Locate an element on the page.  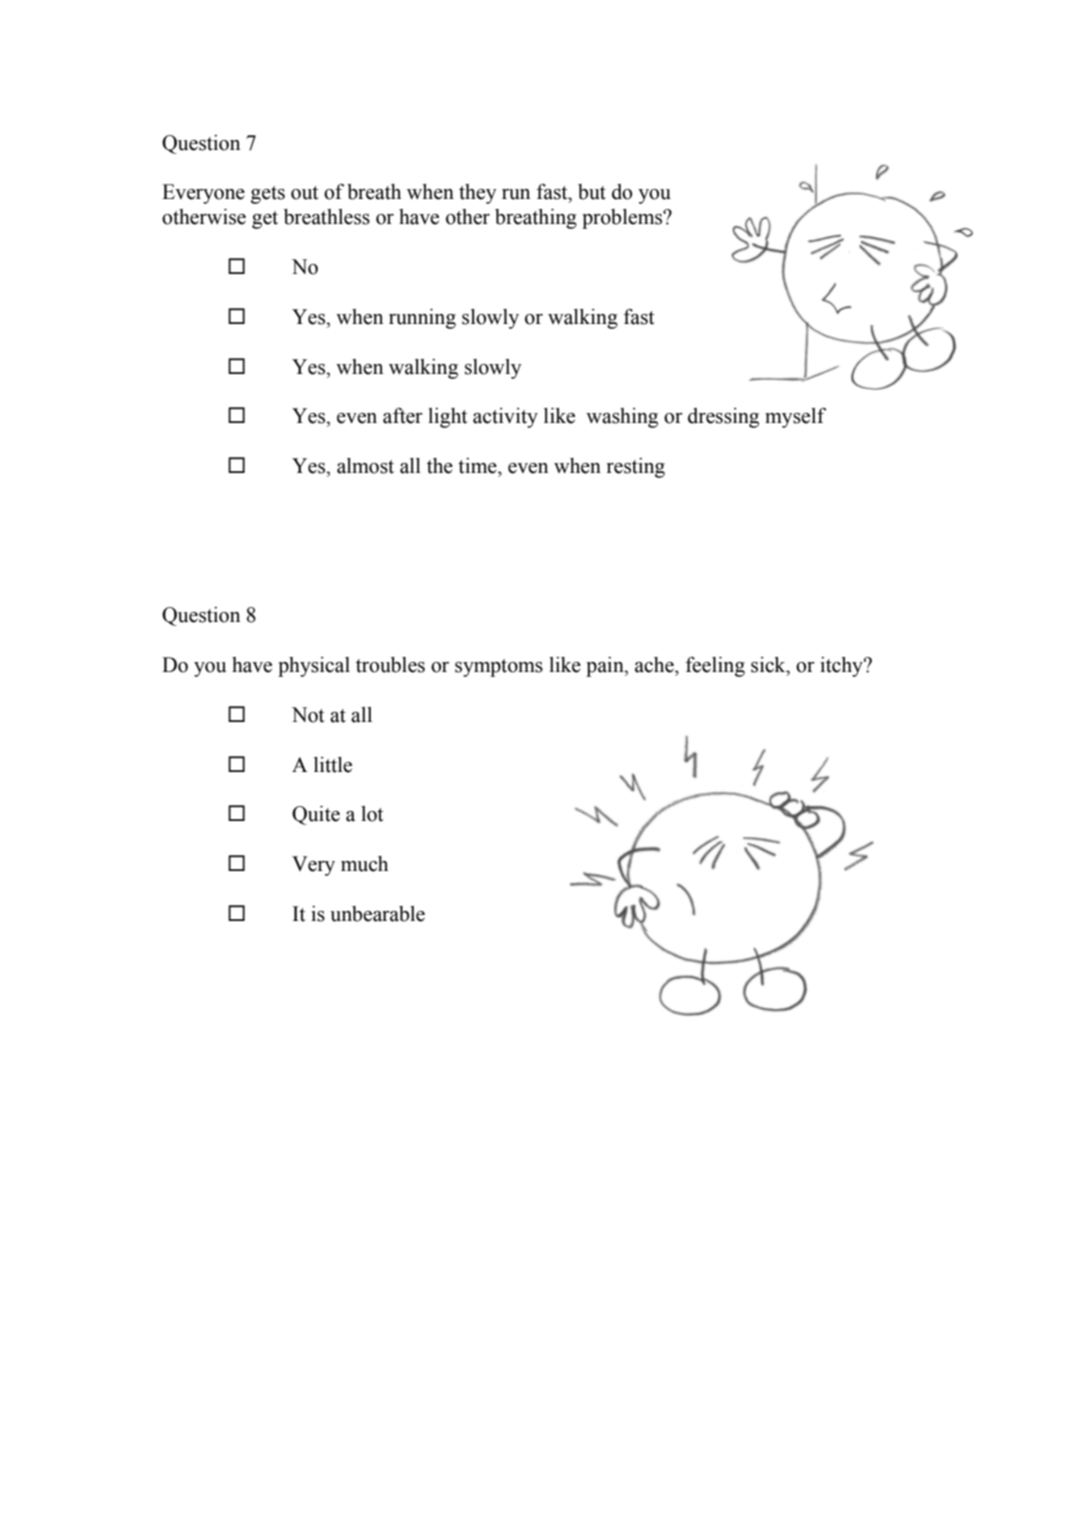
they is located at coordinates (477, 194).
